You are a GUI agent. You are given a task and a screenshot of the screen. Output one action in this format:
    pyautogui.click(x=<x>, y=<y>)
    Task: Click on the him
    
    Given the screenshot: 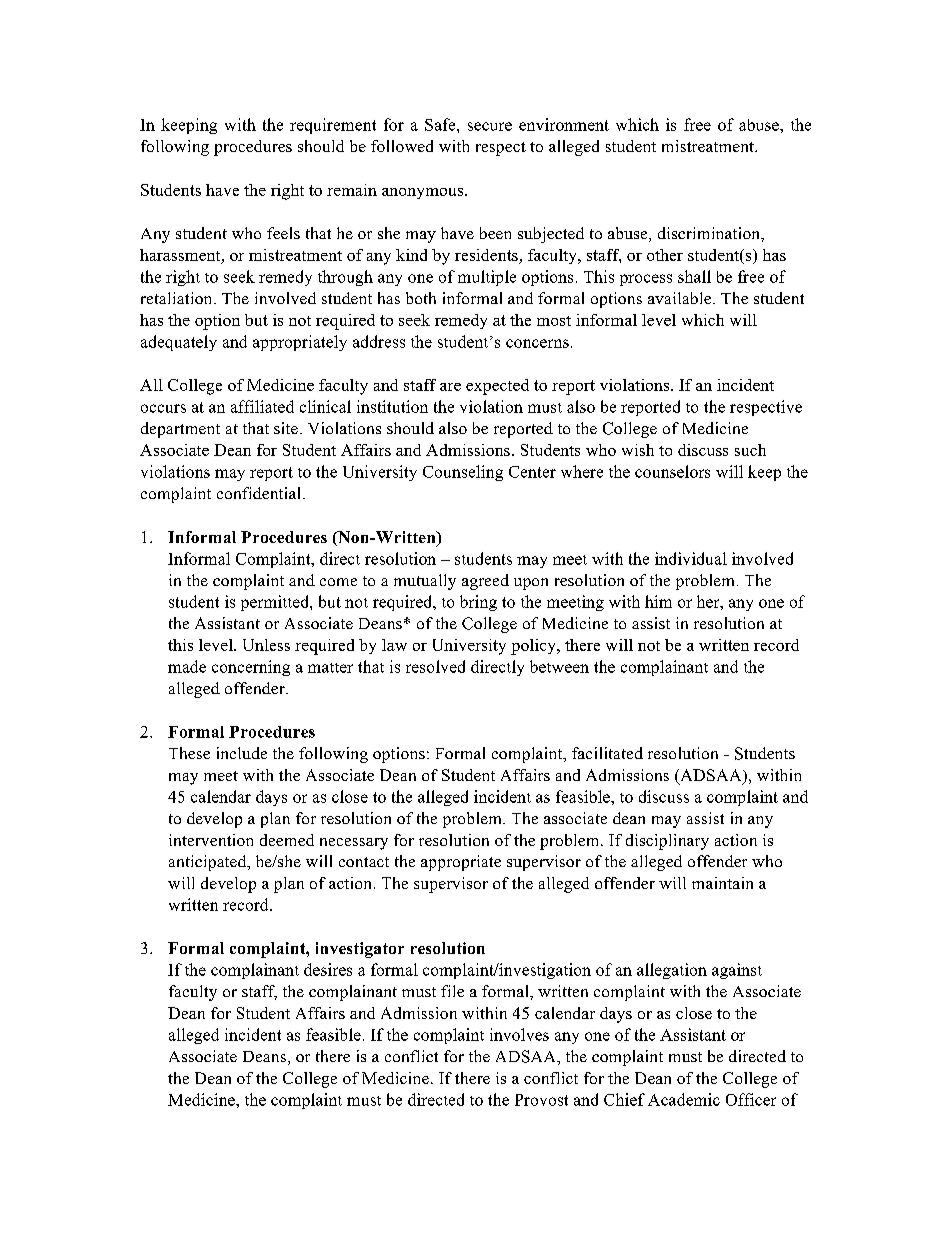 What is the action you would take?
    pyautogui.click(x=658, y=601)
